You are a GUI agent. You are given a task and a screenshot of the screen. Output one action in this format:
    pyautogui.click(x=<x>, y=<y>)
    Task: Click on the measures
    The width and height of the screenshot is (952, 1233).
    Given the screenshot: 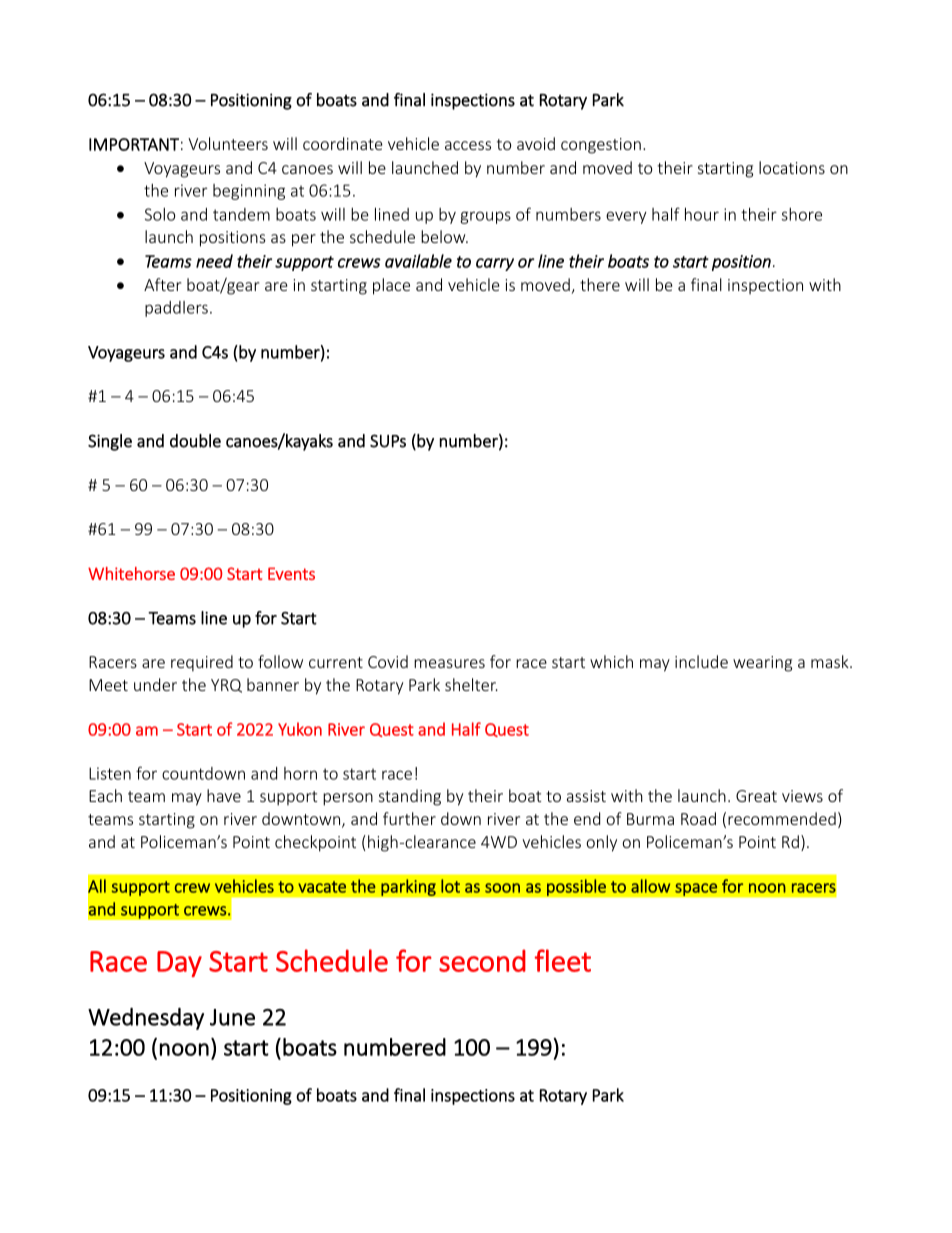 What is the action you would take?
    pyautogui.click(x=449, y=663)
